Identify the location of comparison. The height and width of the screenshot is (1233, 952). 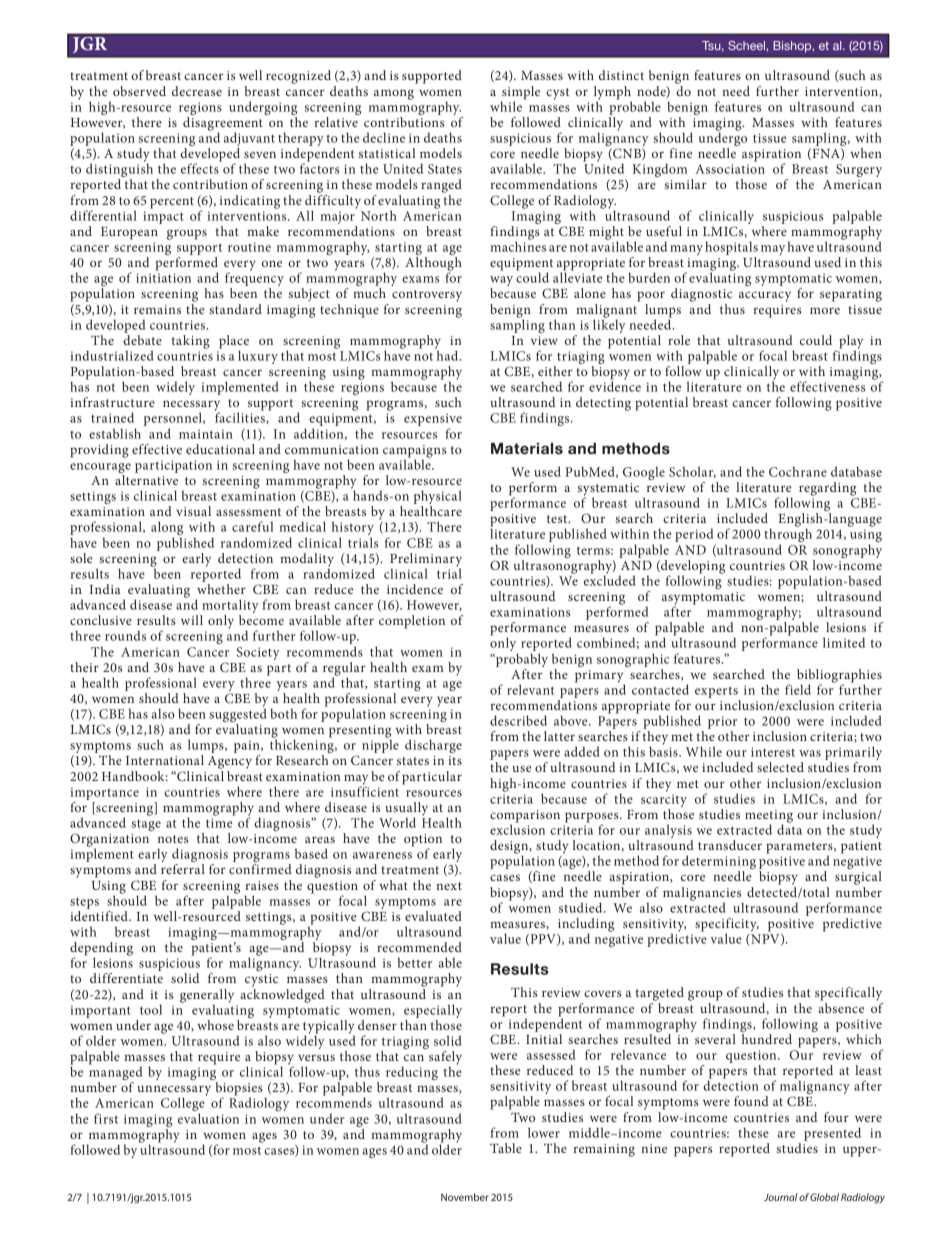
(525, 817).
